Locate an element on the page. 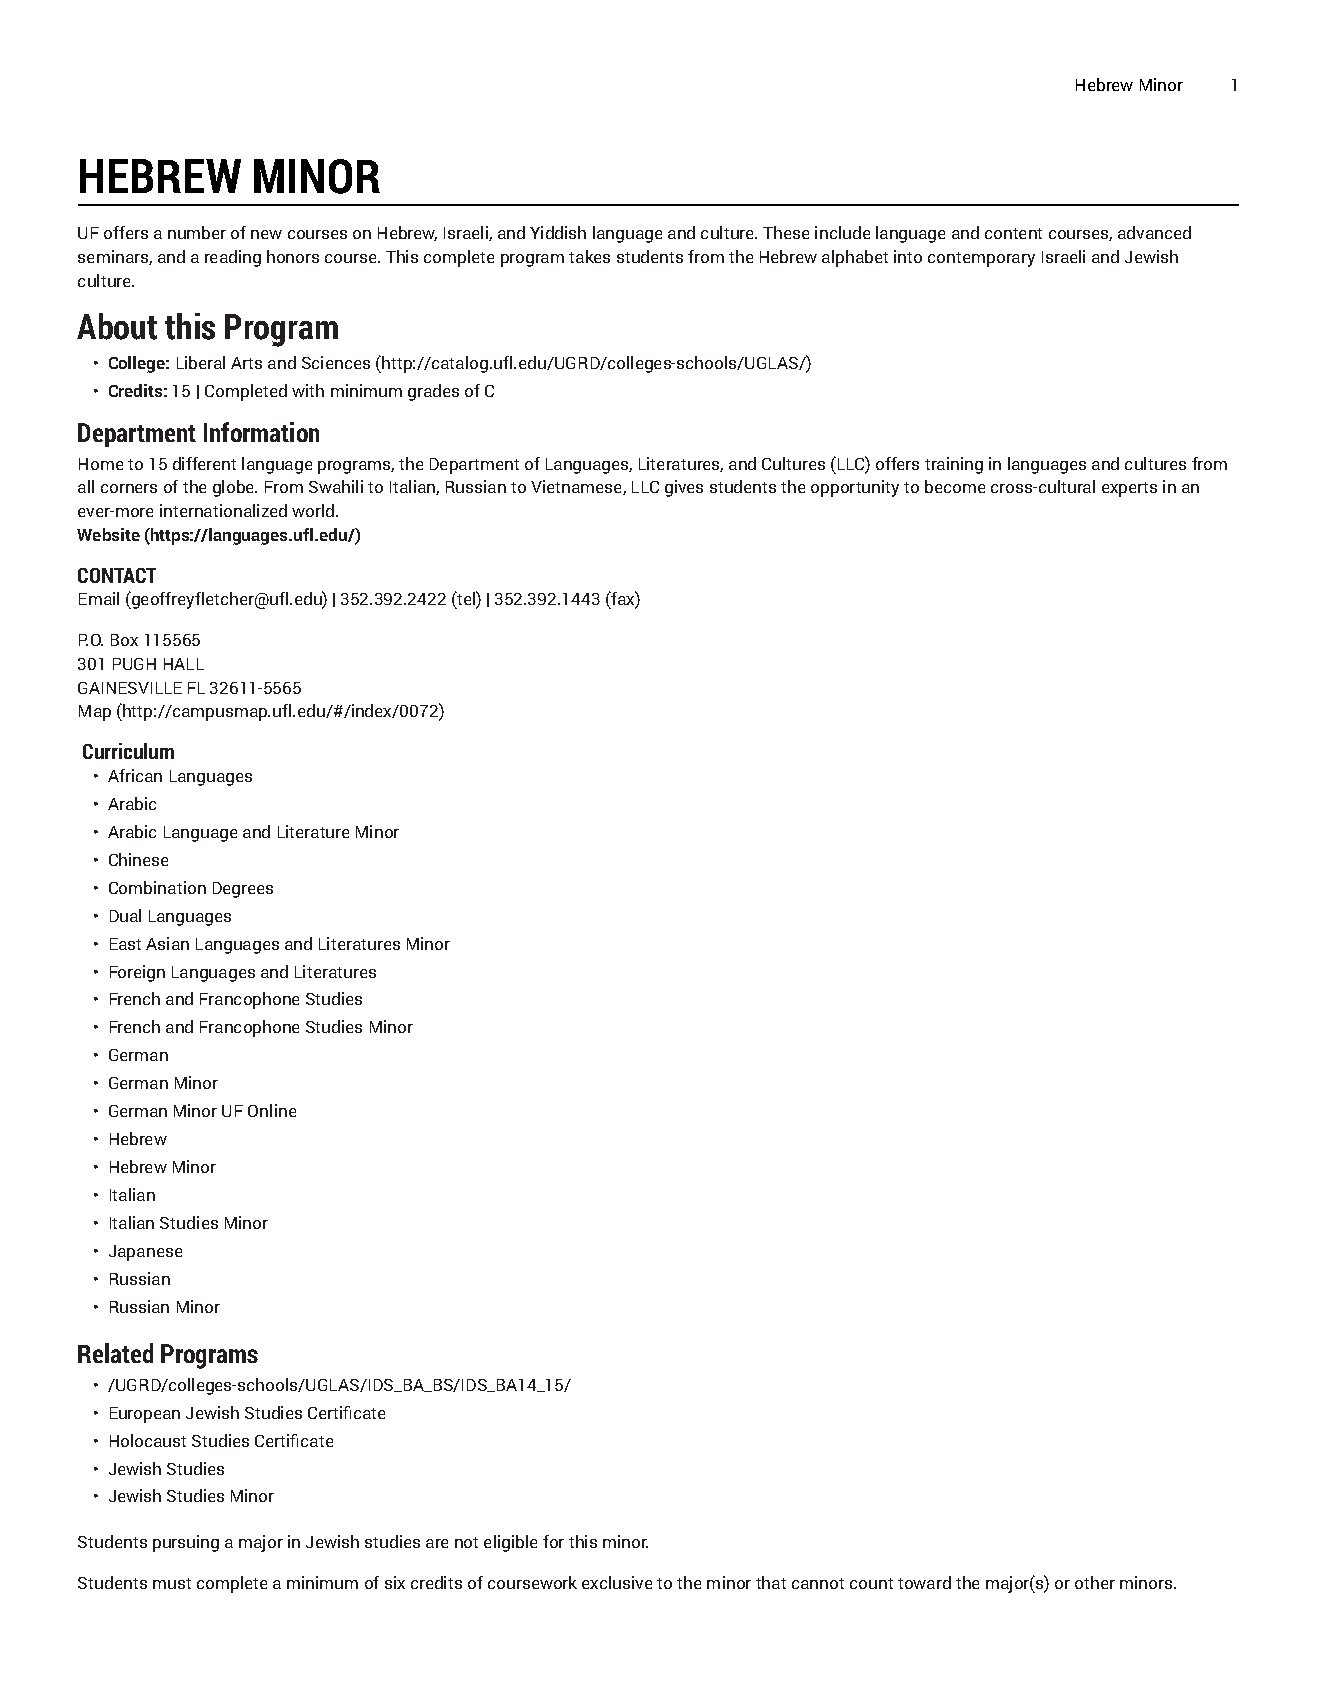 The height and width of the page is (1704, 1317). pursuing is located at coordinates (186, 1543).
